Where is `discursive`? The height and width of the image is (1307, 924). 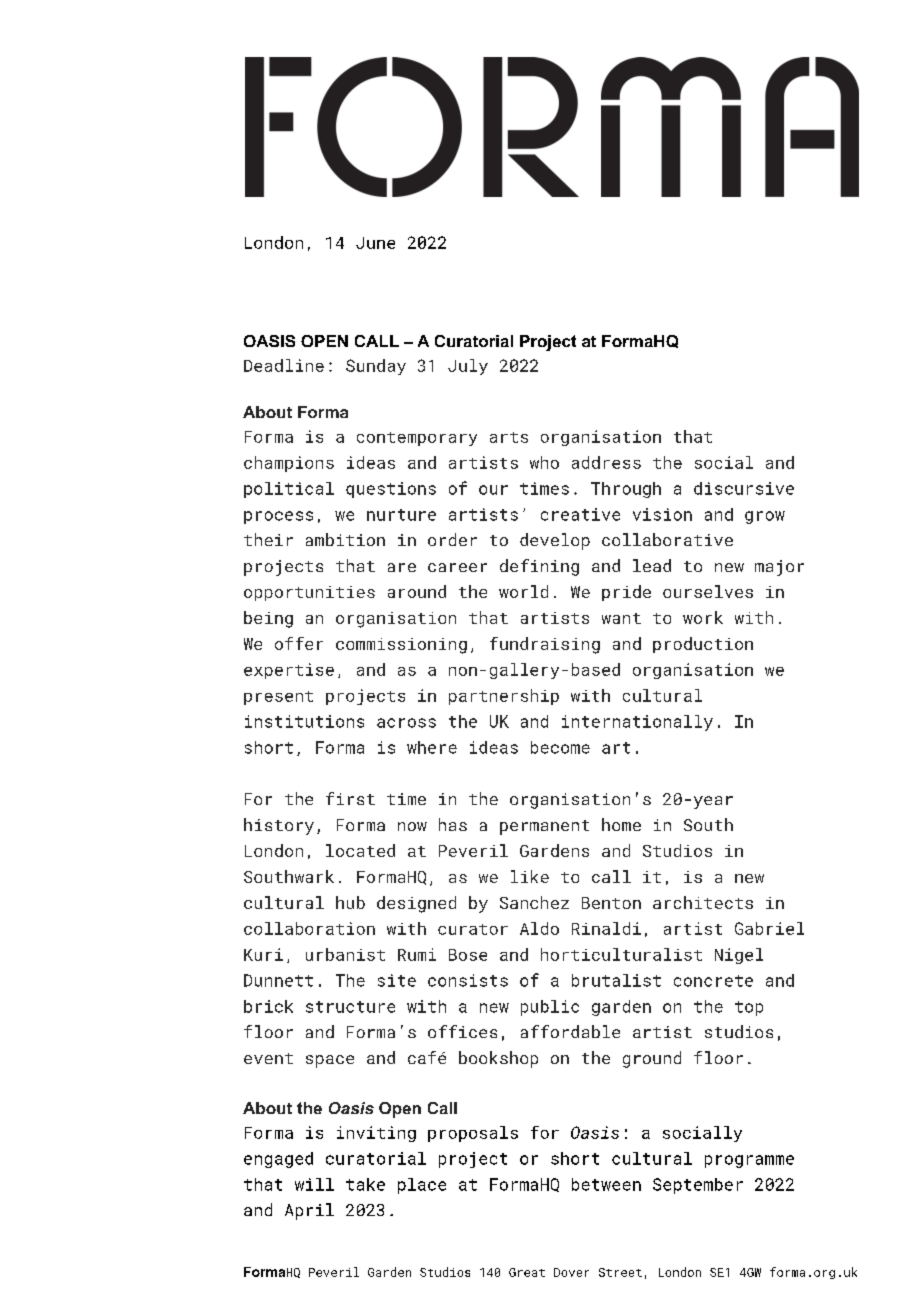
discursive is located at coordinates (744, 488).
